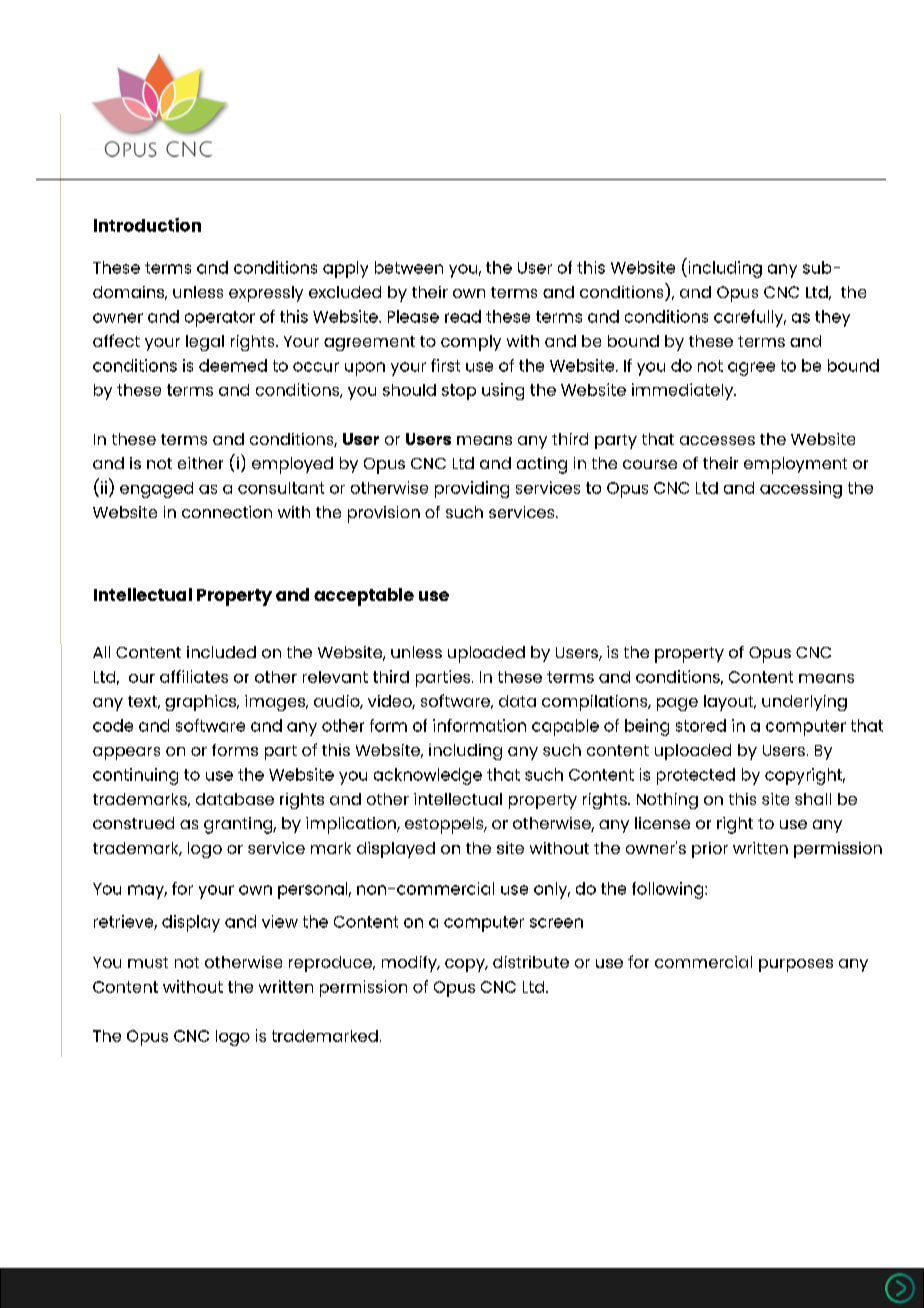  Describe the element at coordinates (148, 962) in the screenshot. I see `must` at that location.
